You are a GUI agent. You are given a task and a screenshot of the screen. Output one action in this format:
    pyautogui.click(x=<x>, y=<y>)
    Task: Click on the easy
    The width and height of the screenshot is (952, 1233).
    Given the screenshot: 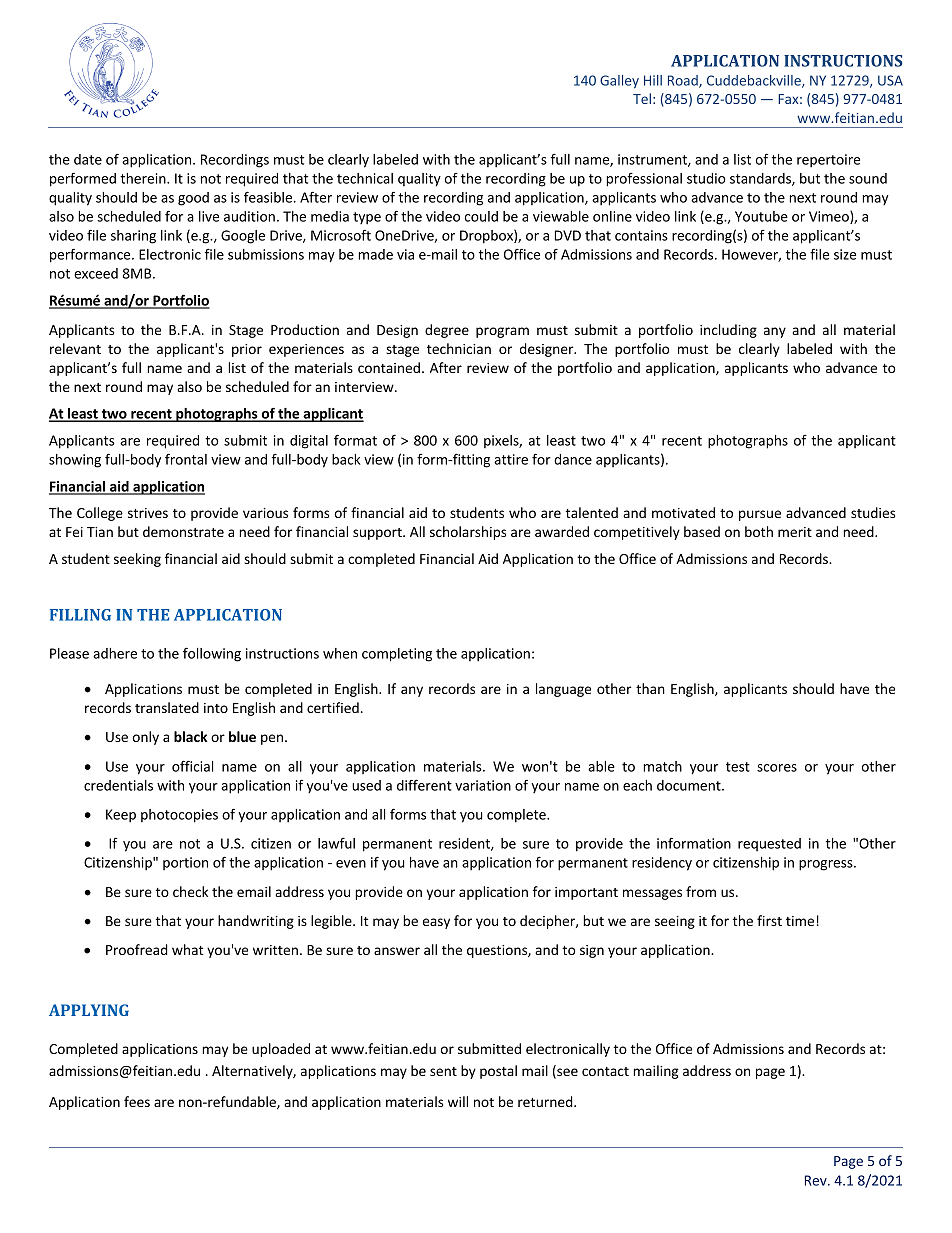 What is the action you would take?
    pyautogui.click(x=436, y=923)
